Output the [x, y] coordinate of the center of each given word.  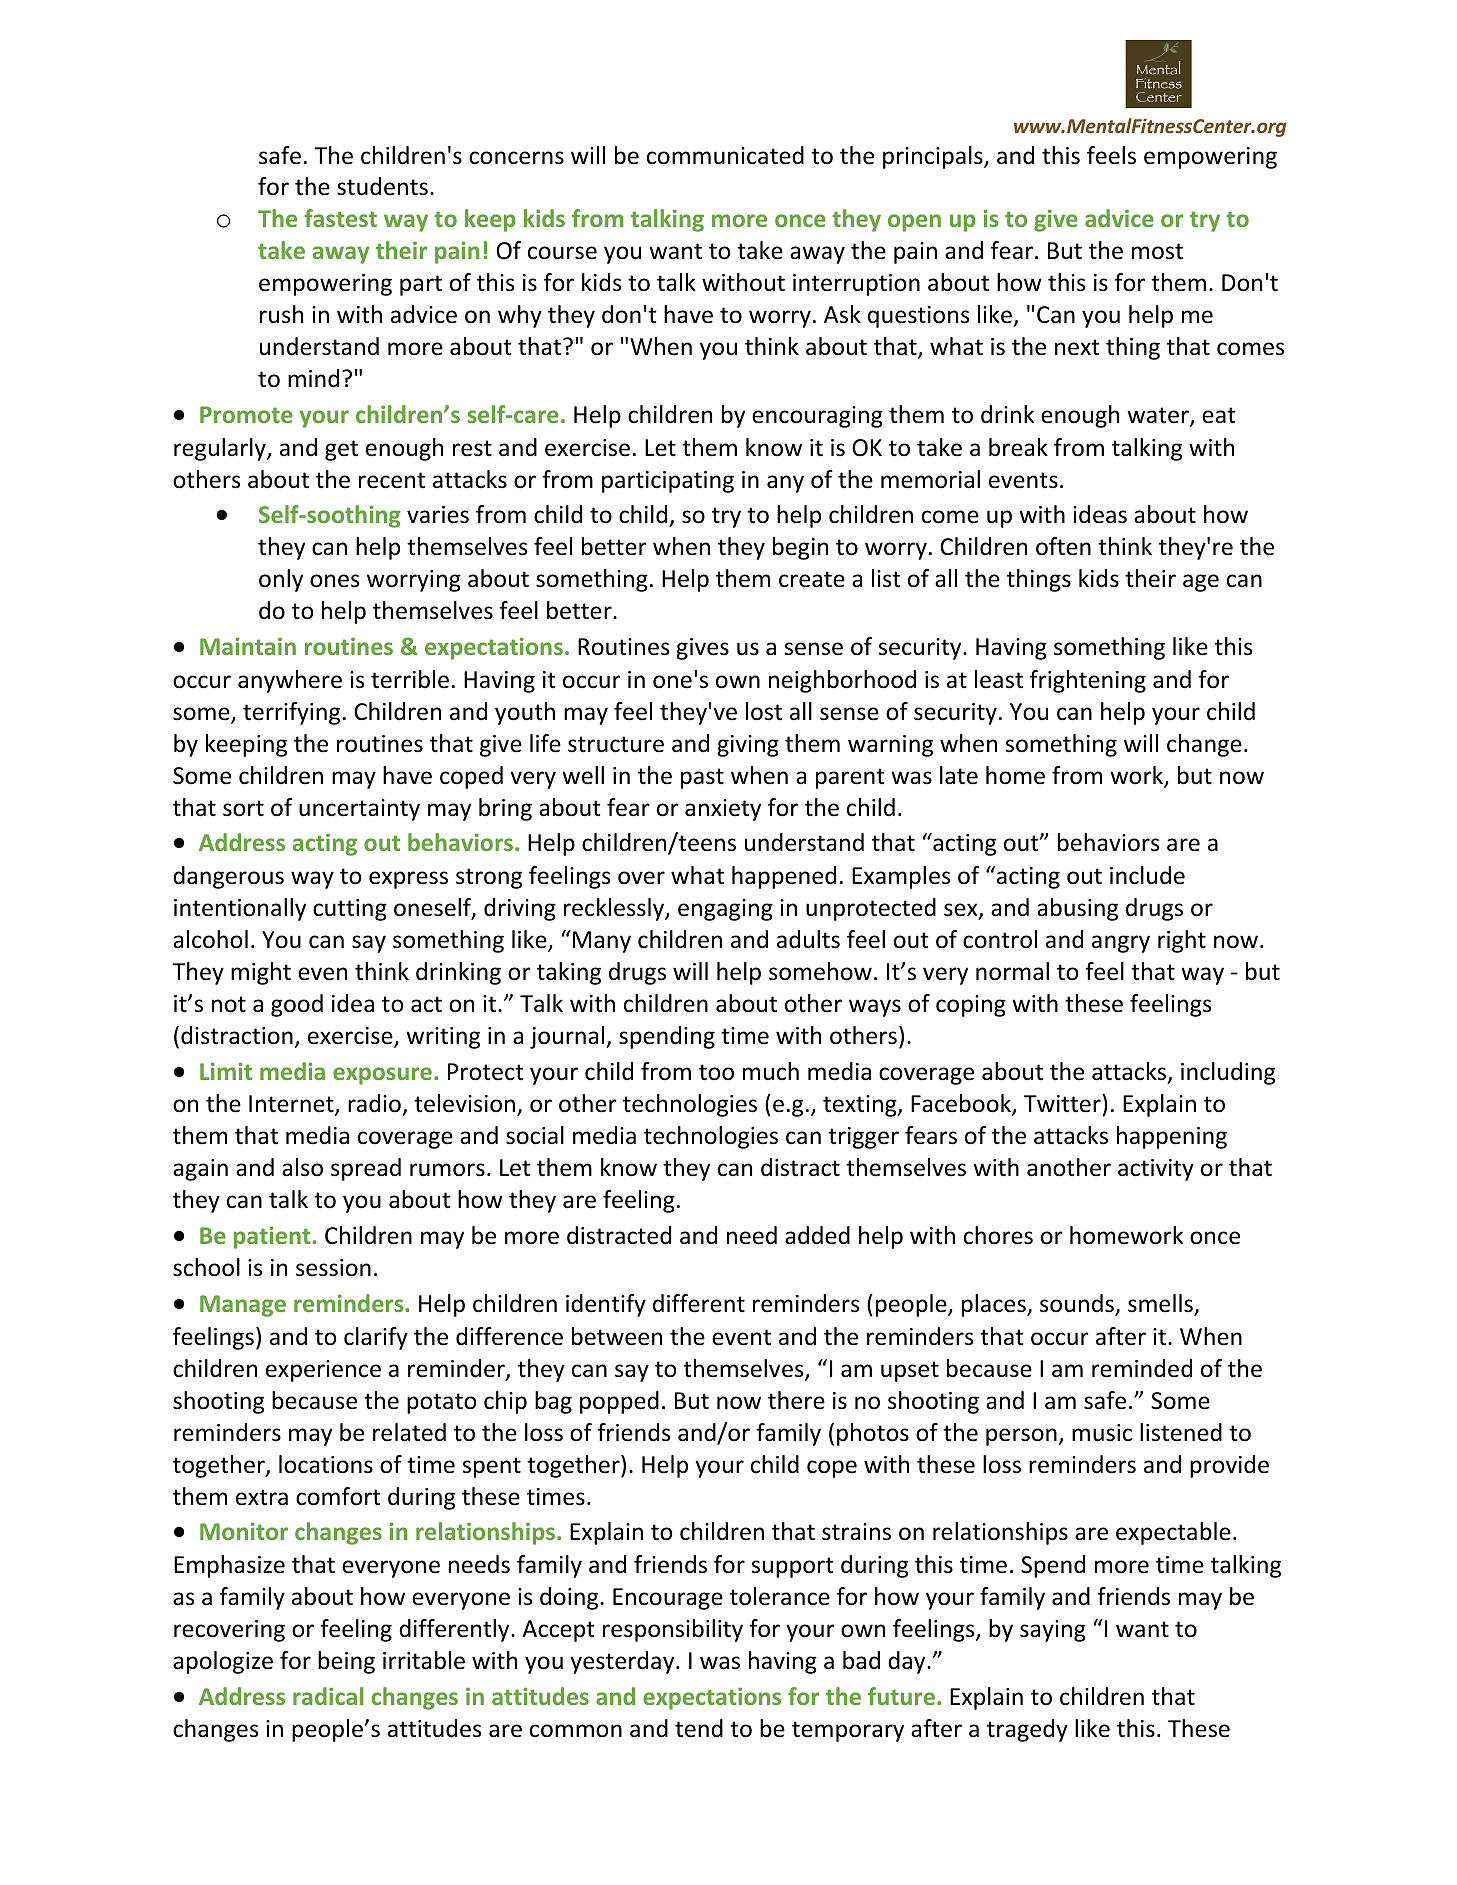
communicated [725, 155]
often [1063, 546]
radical [328, 1696]
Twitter [1063, 1103]
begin [800, 548]
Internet [292, 1105]
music [1102, 1433]
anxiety [723, 810]
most [1157, 251]
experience [323, 1371]
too [716, 1072]
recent [392, 480]
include [1147, 875]
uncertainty [359, 810]
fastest [340, 218]
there [796, 1400]
